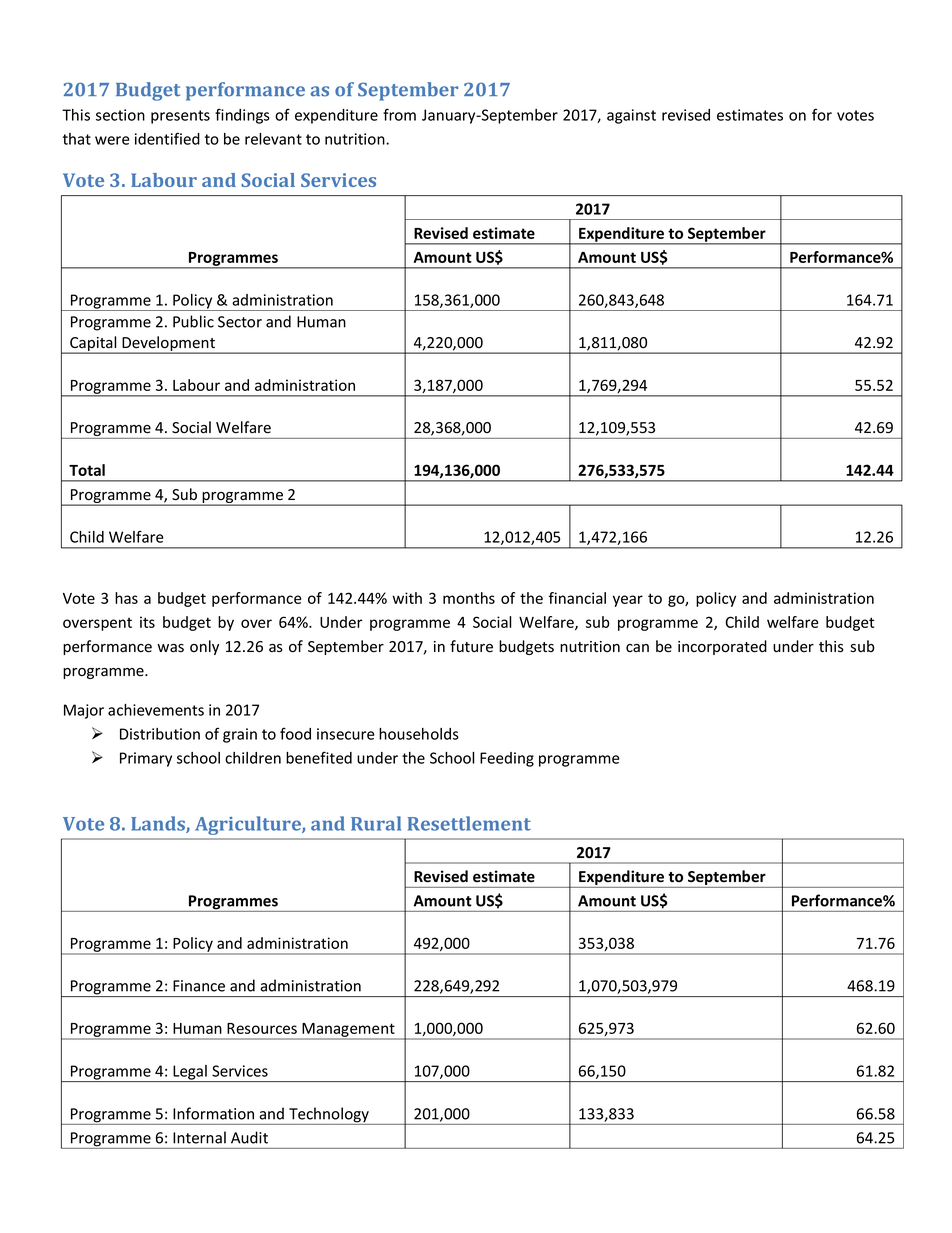  Describe the element at coordinates (167, 138) in the document. I see `identified` at that location.
